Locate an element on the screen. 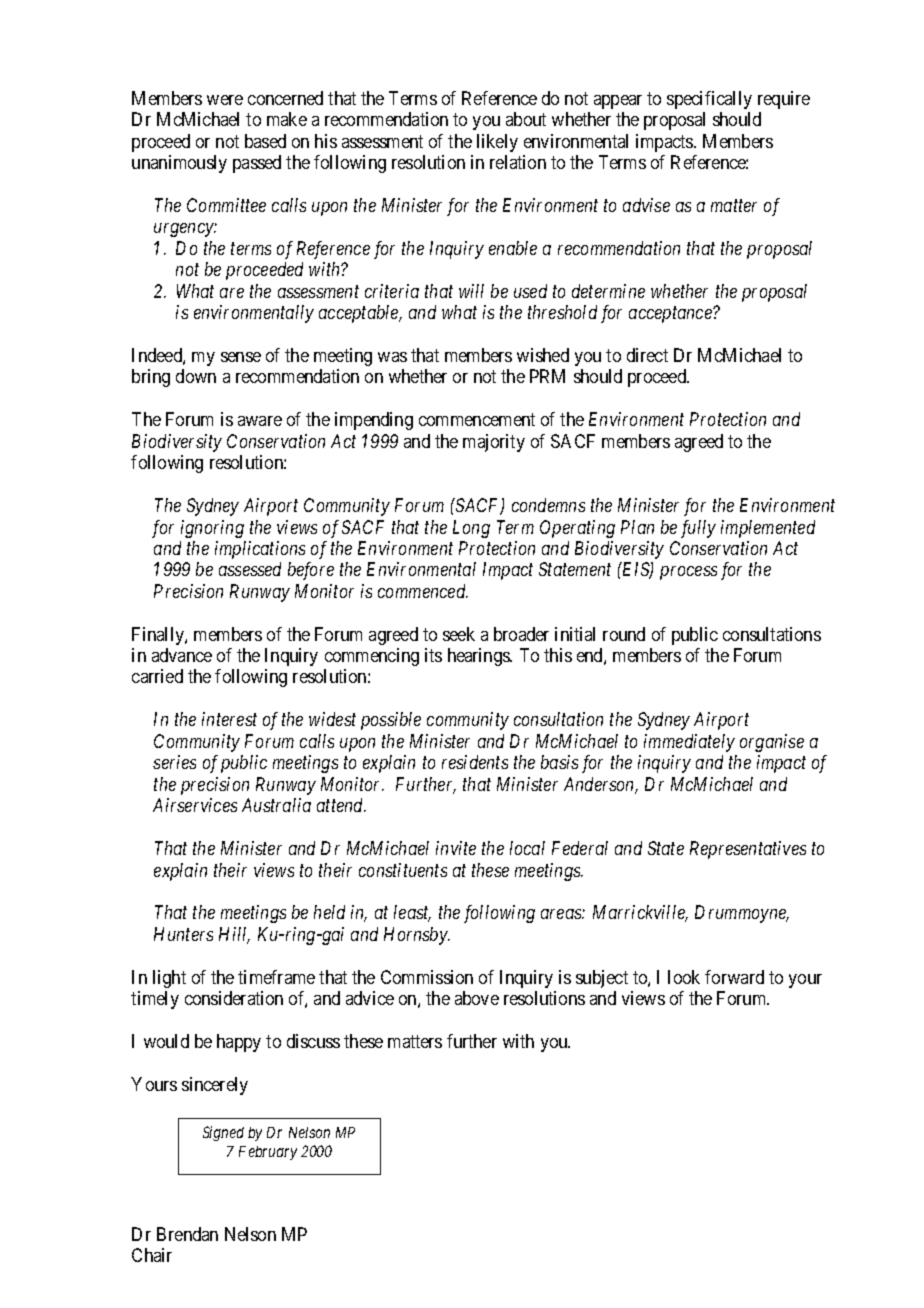  were is located at coordinates (225, 100).
